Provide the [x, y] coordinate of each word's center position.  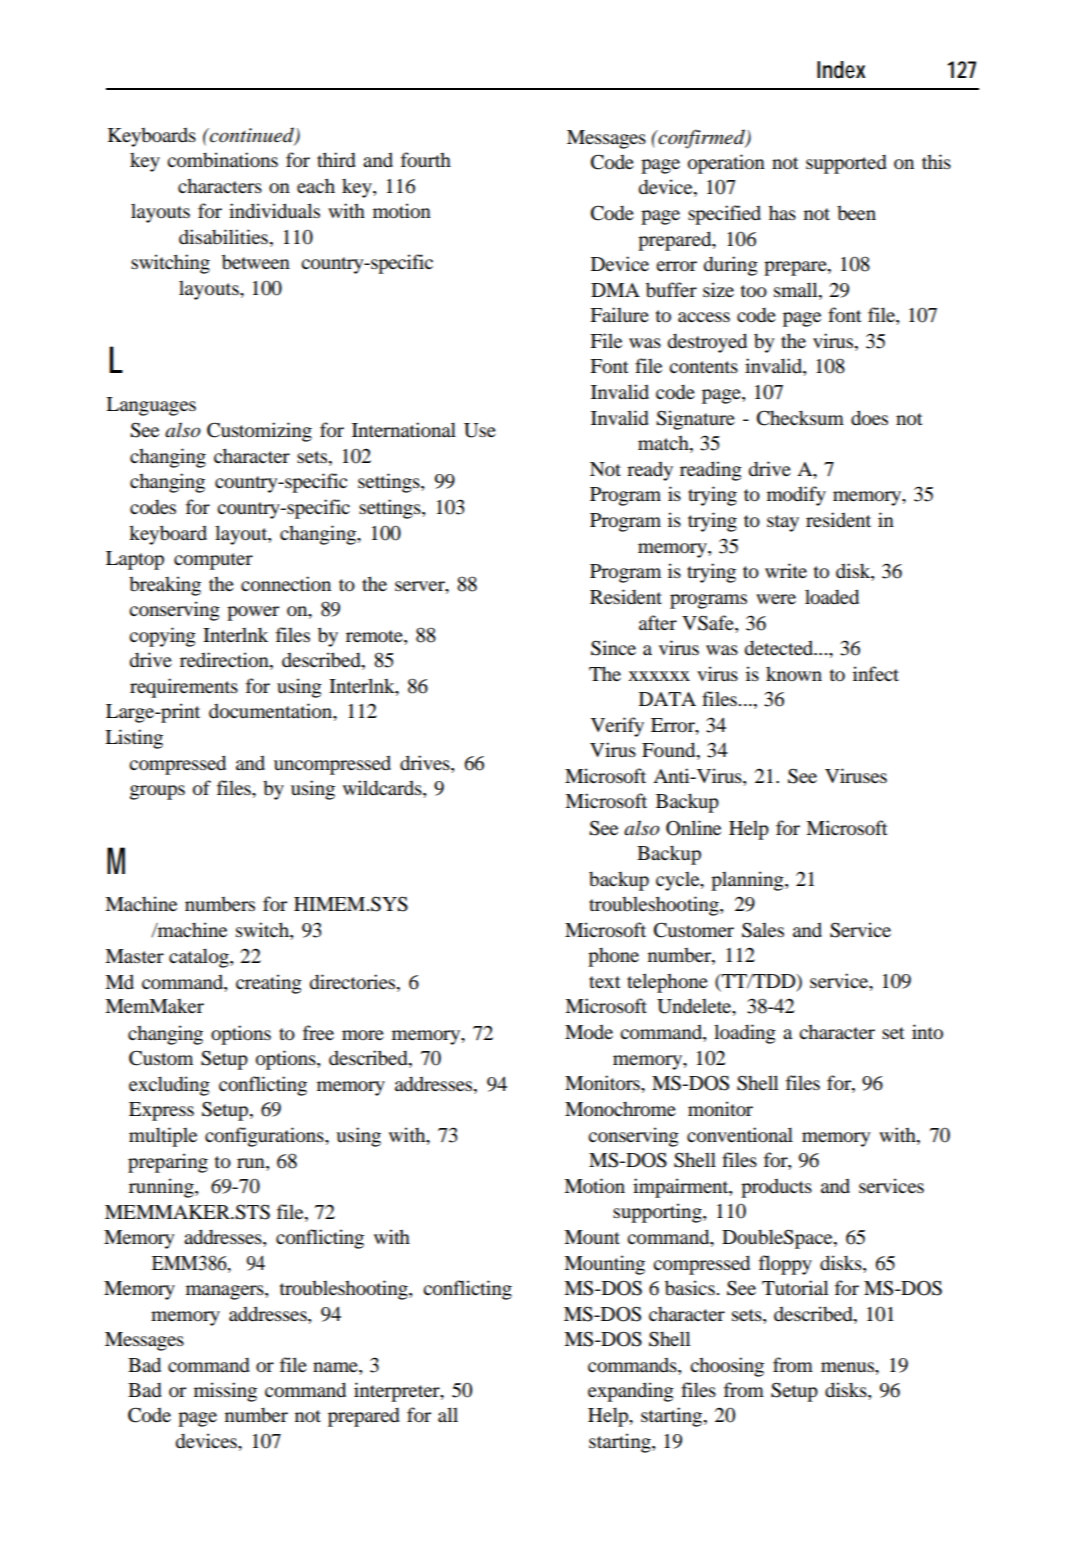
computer [213, 561]
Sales [763, 930]
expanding [631, 1392]
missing [225, 1392]
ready [650, 471]
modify [796, 496]
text [605, 982]
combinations [222, 160]
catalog [200, 958]
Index [841, 70]
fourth [426, 160]
